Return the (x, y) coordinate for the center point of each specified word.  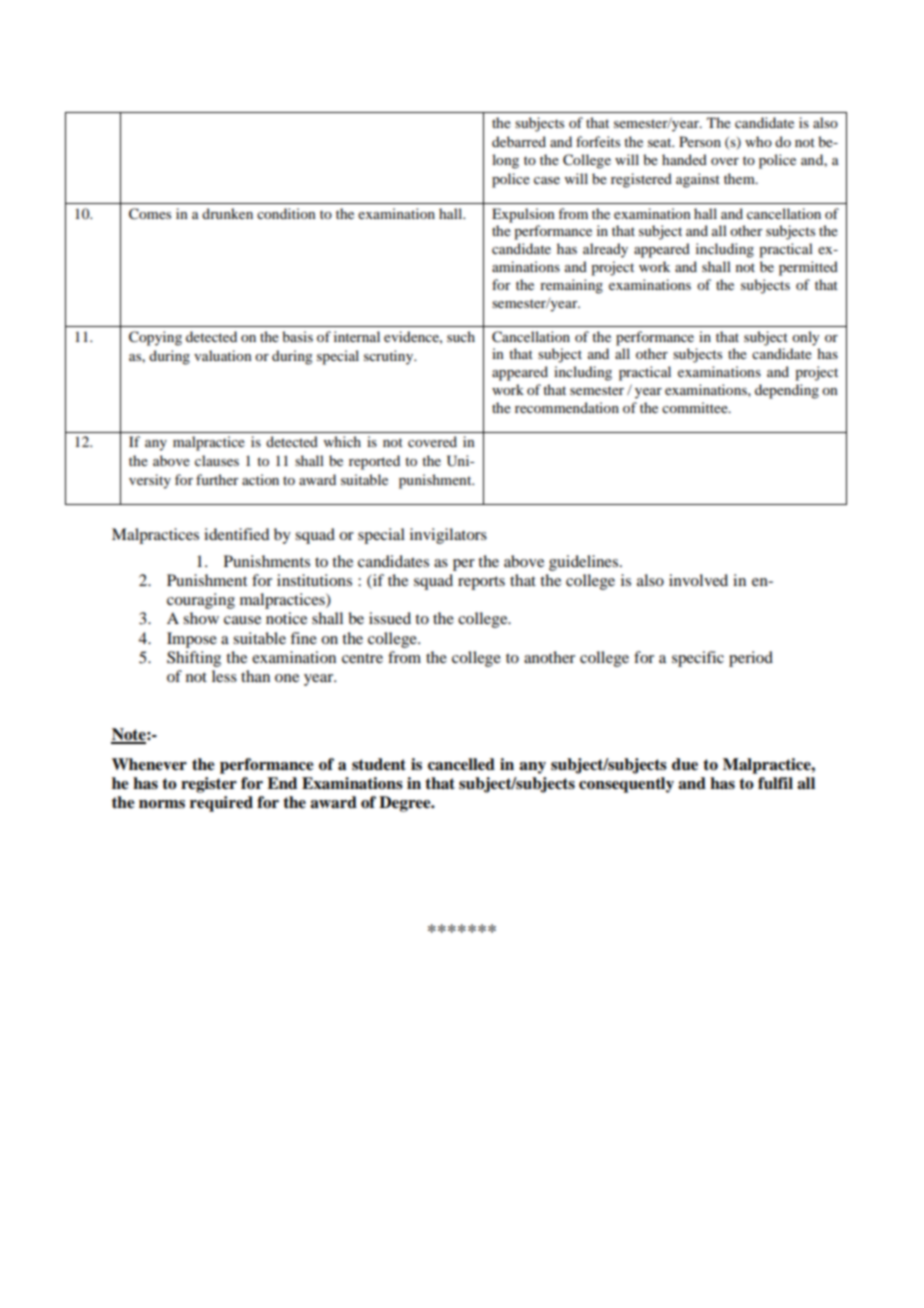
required (221, 804)
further (217, 479)
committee (696, 407)
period (751, 659)
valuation (223, 355)
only (805, 338)
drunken (227, 213)
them (740, 178)
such (461, 336)
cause (242, 620)
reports (481, 583)
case (547, 180)
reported (374, 462)
